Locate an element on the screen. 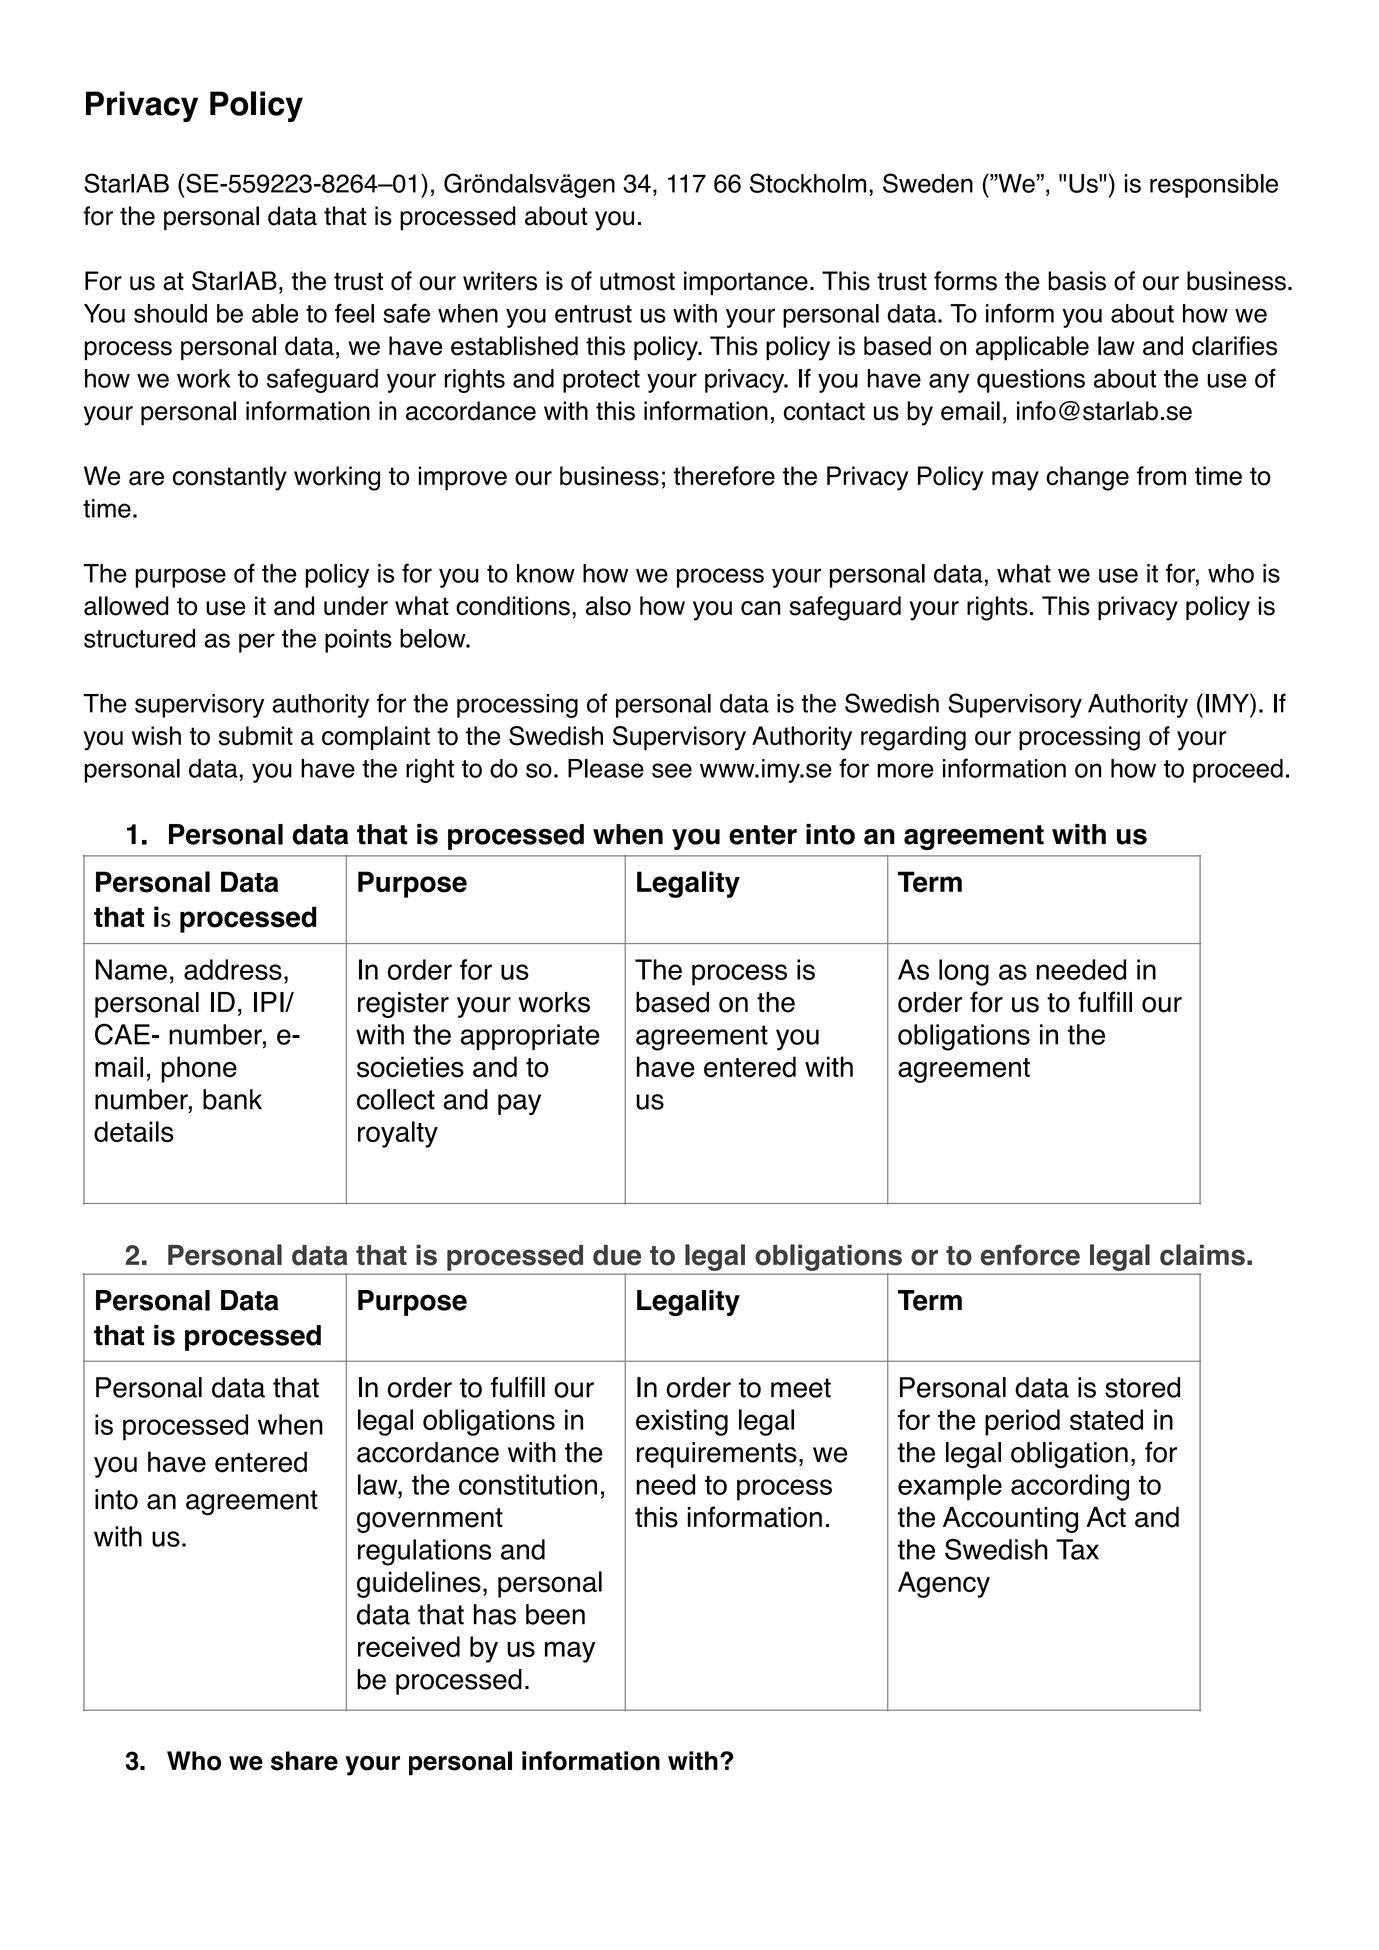 This screenshot has width=1379, height=1950. appropriate is located at coordinates (529, 1037).
